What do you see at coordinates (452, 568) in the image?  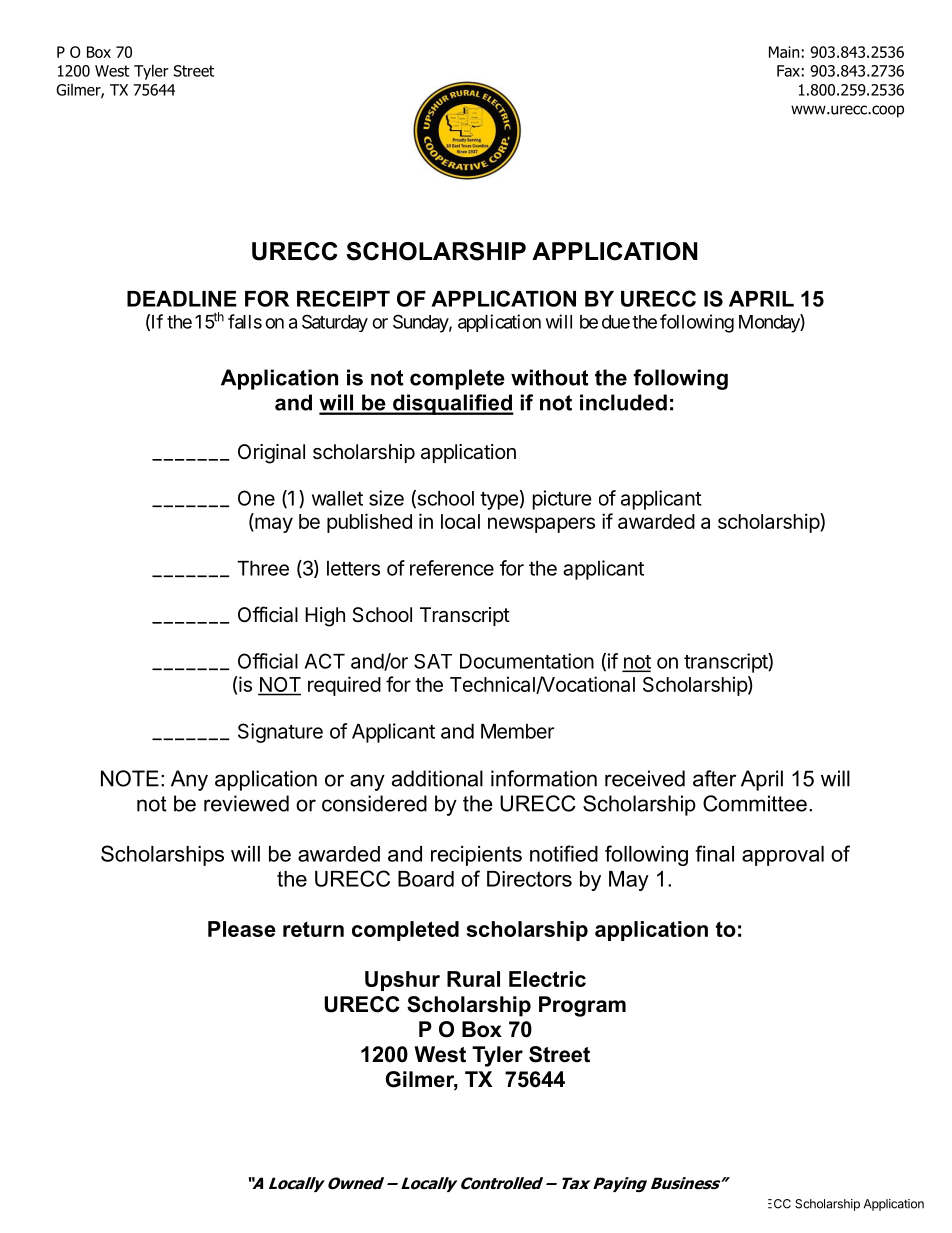 I see `reference` at bounding box center [452, 568].
